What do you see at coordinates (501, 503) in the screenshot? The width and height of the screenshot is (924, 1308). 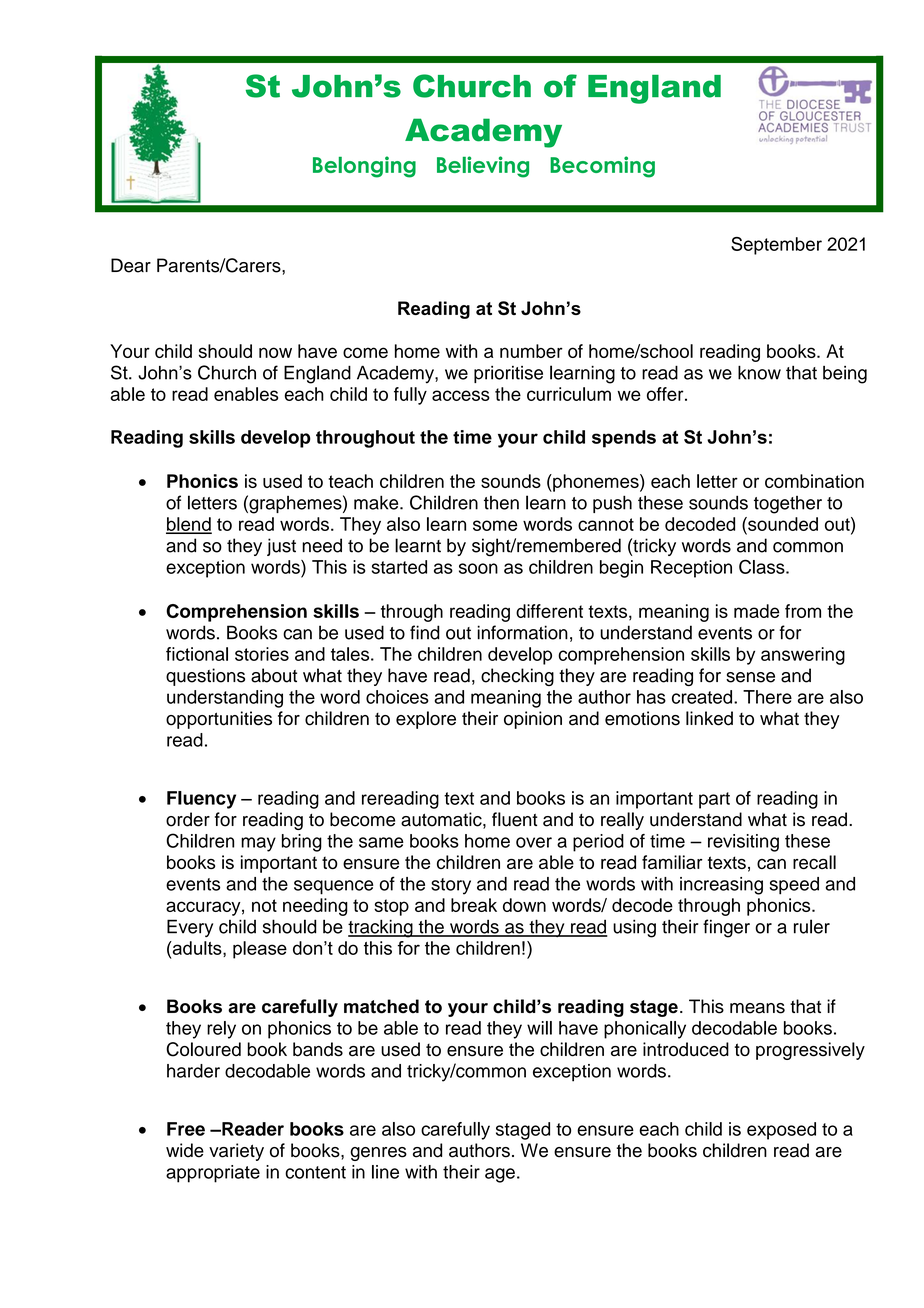 I see `then` at bounding box center [501, 503].
